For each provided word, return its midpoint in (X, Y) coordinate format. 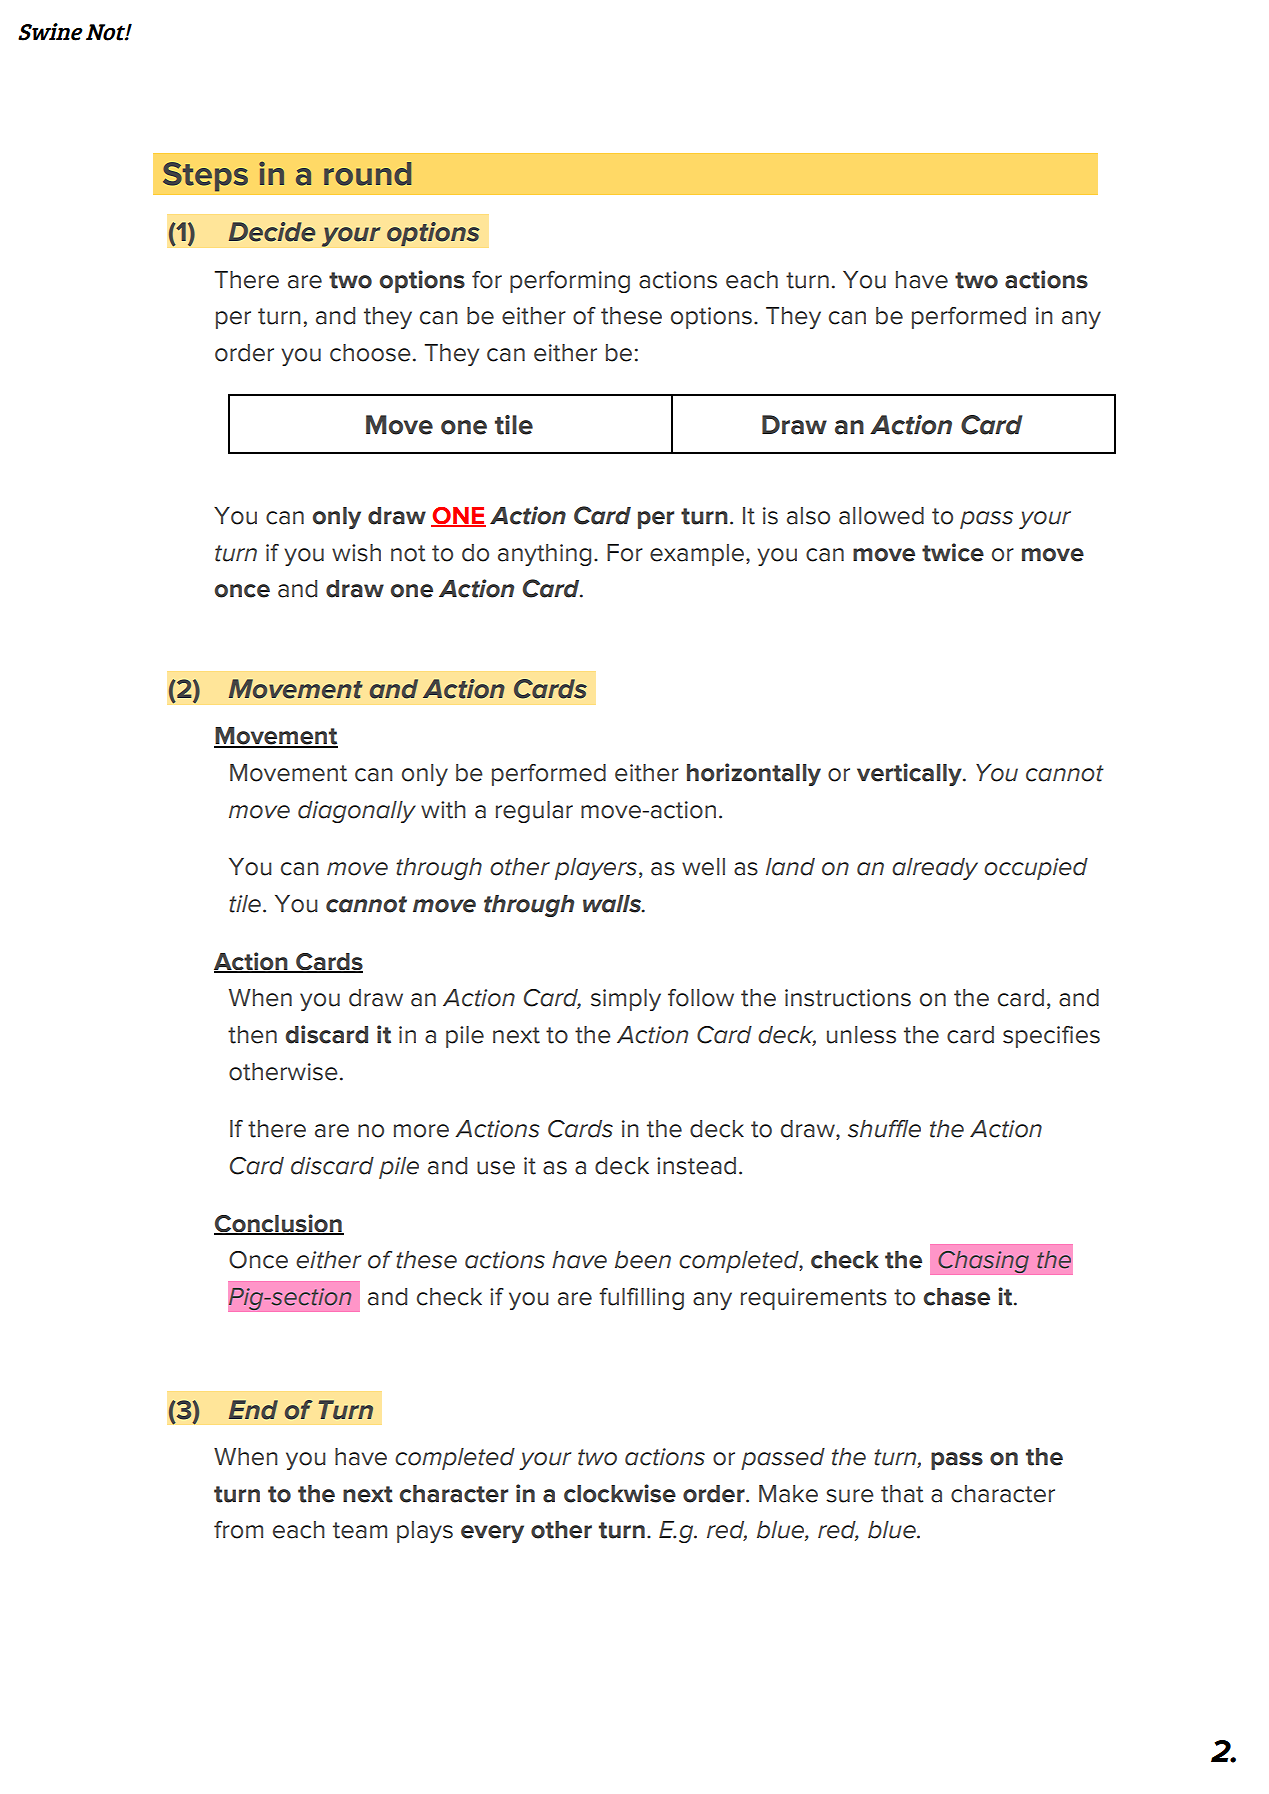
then (252, 1035)
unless (861, 1035)
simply (626, 1000)
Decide (272, 232)
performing (570, 282)
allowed (881, 516)
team (360, 1530)
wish (356, 553)
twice (953, 552)
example (697, 555)
